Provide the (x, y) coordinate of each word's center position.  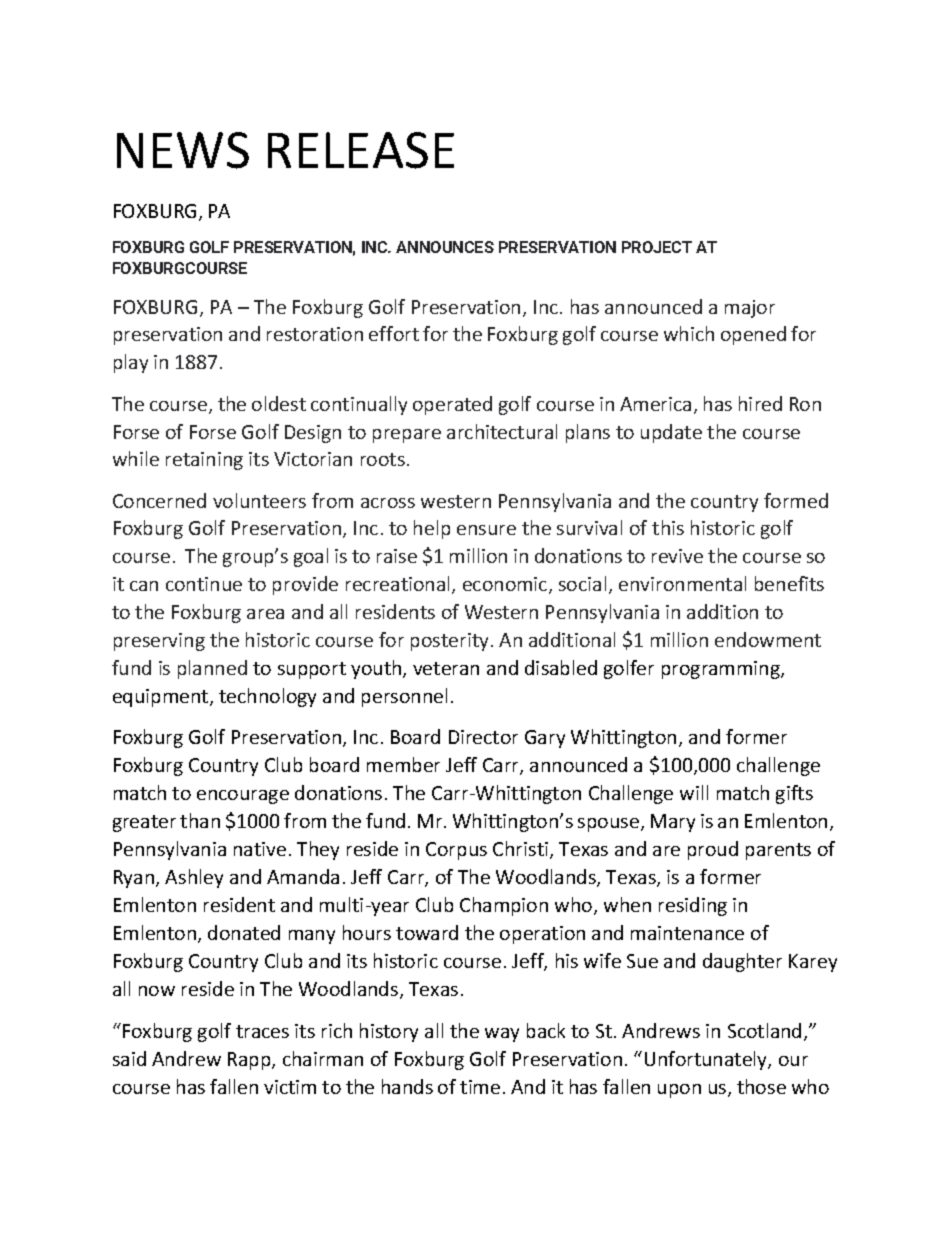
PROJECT (657, 247)
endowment (768, 639)
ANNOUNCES (445, 247)
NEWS (183, 150)
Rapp (250, 1061)
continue (204, 584)
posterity (449, 642)
